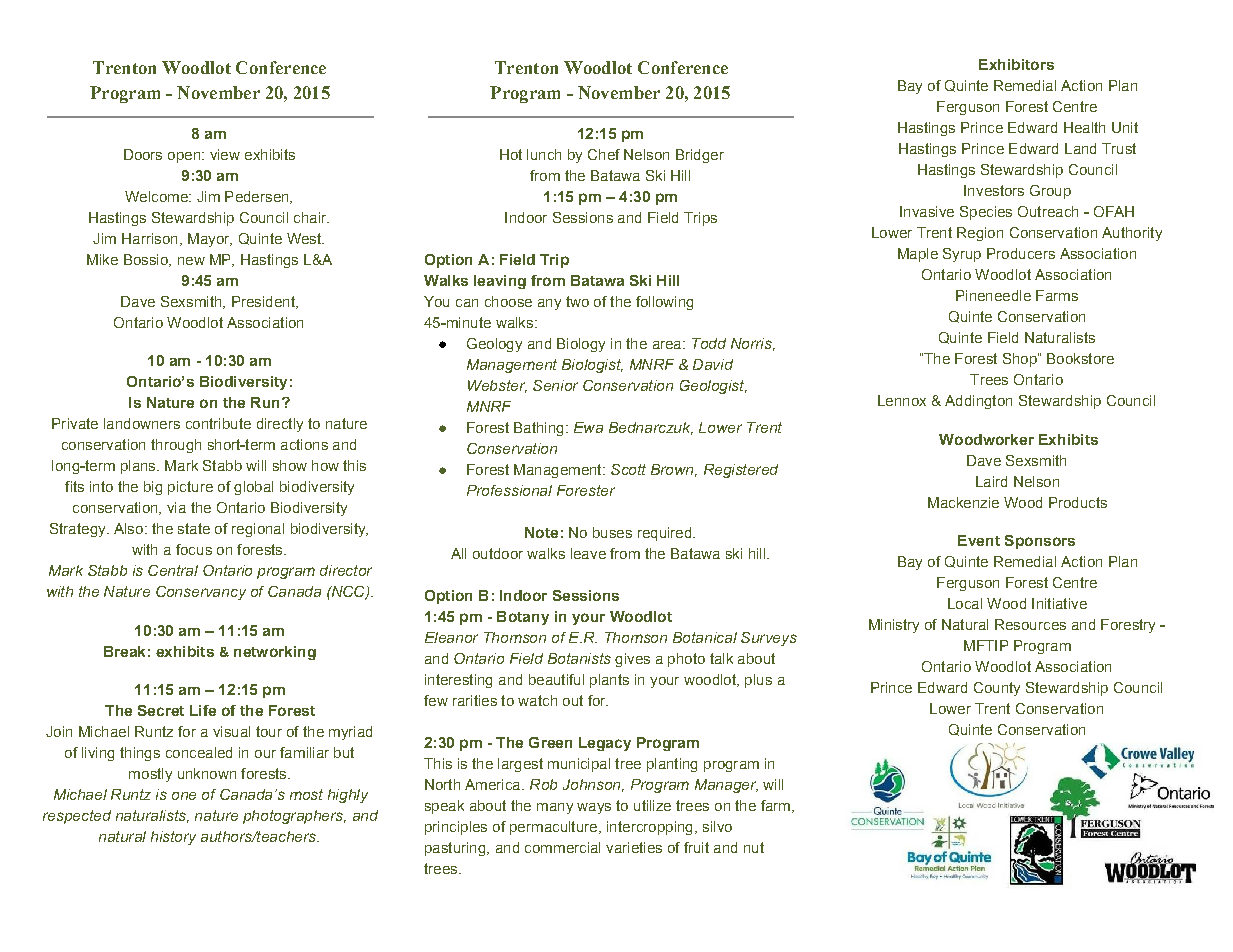  I want to click on history, so click(173, 838).
